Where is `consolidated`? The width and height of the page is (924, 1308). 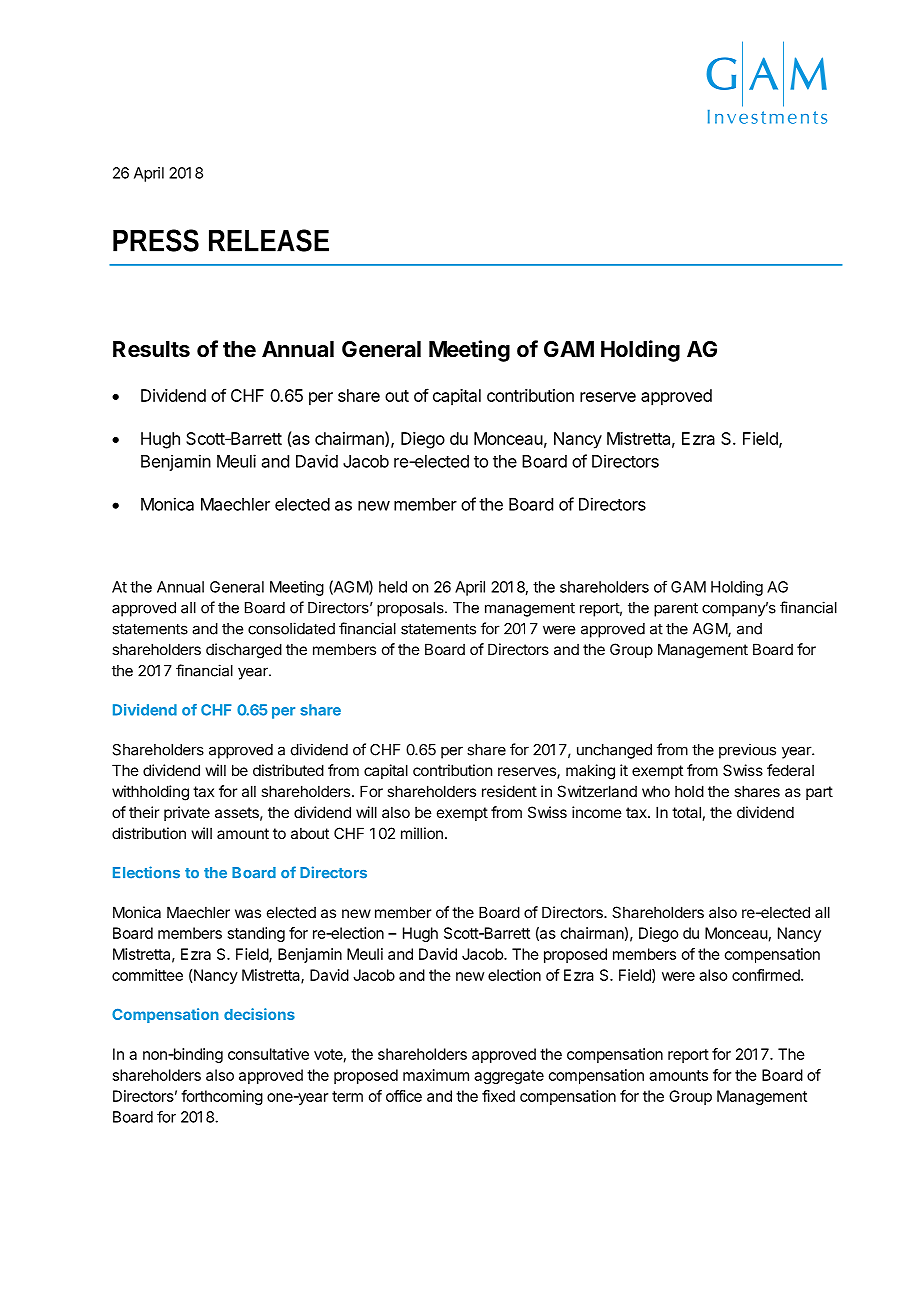
consolidated is located at coordinates (291, 628).
